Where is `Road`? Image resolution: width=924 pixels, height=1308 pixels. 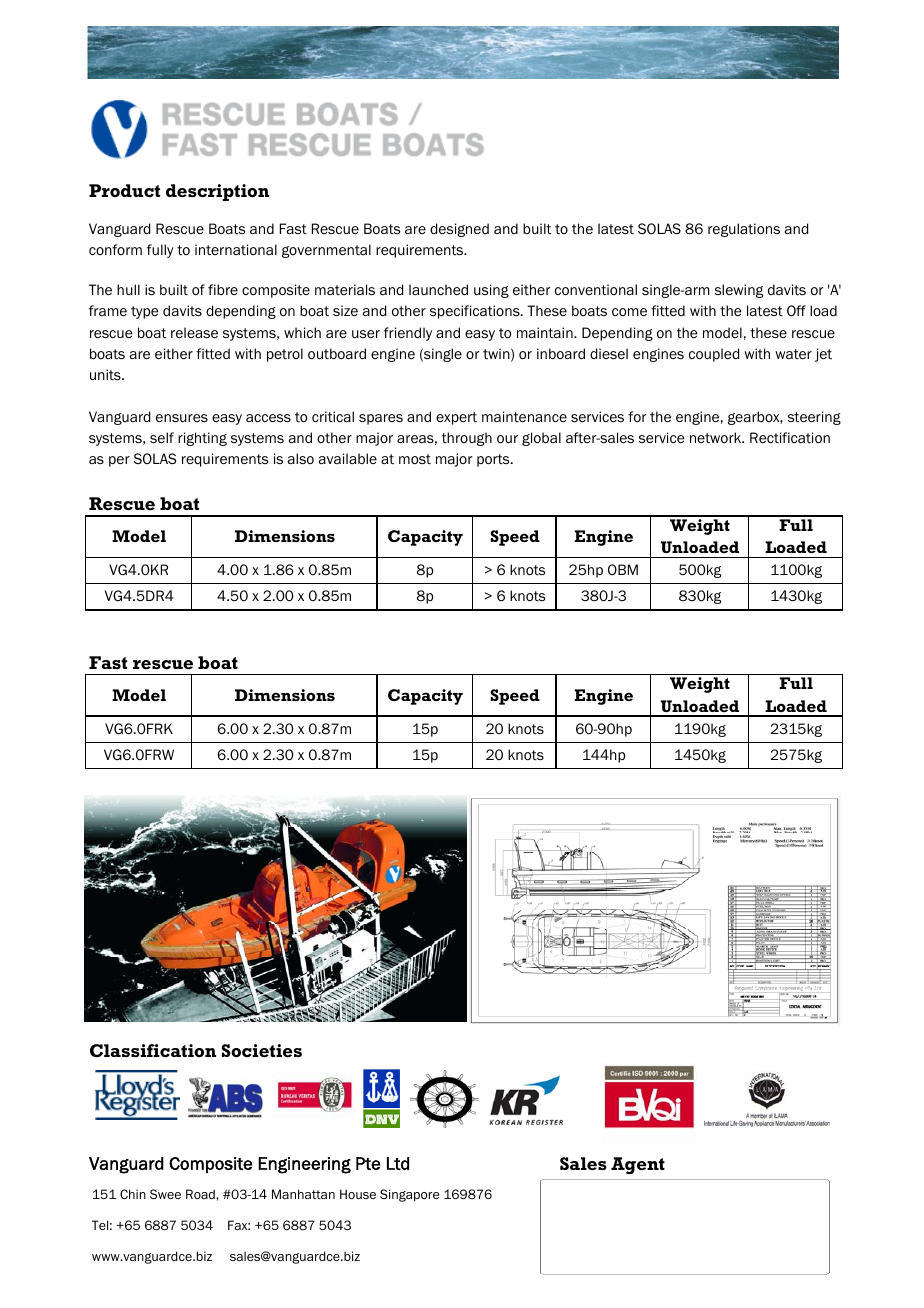 Road is located at coordinates (201, 1194).
